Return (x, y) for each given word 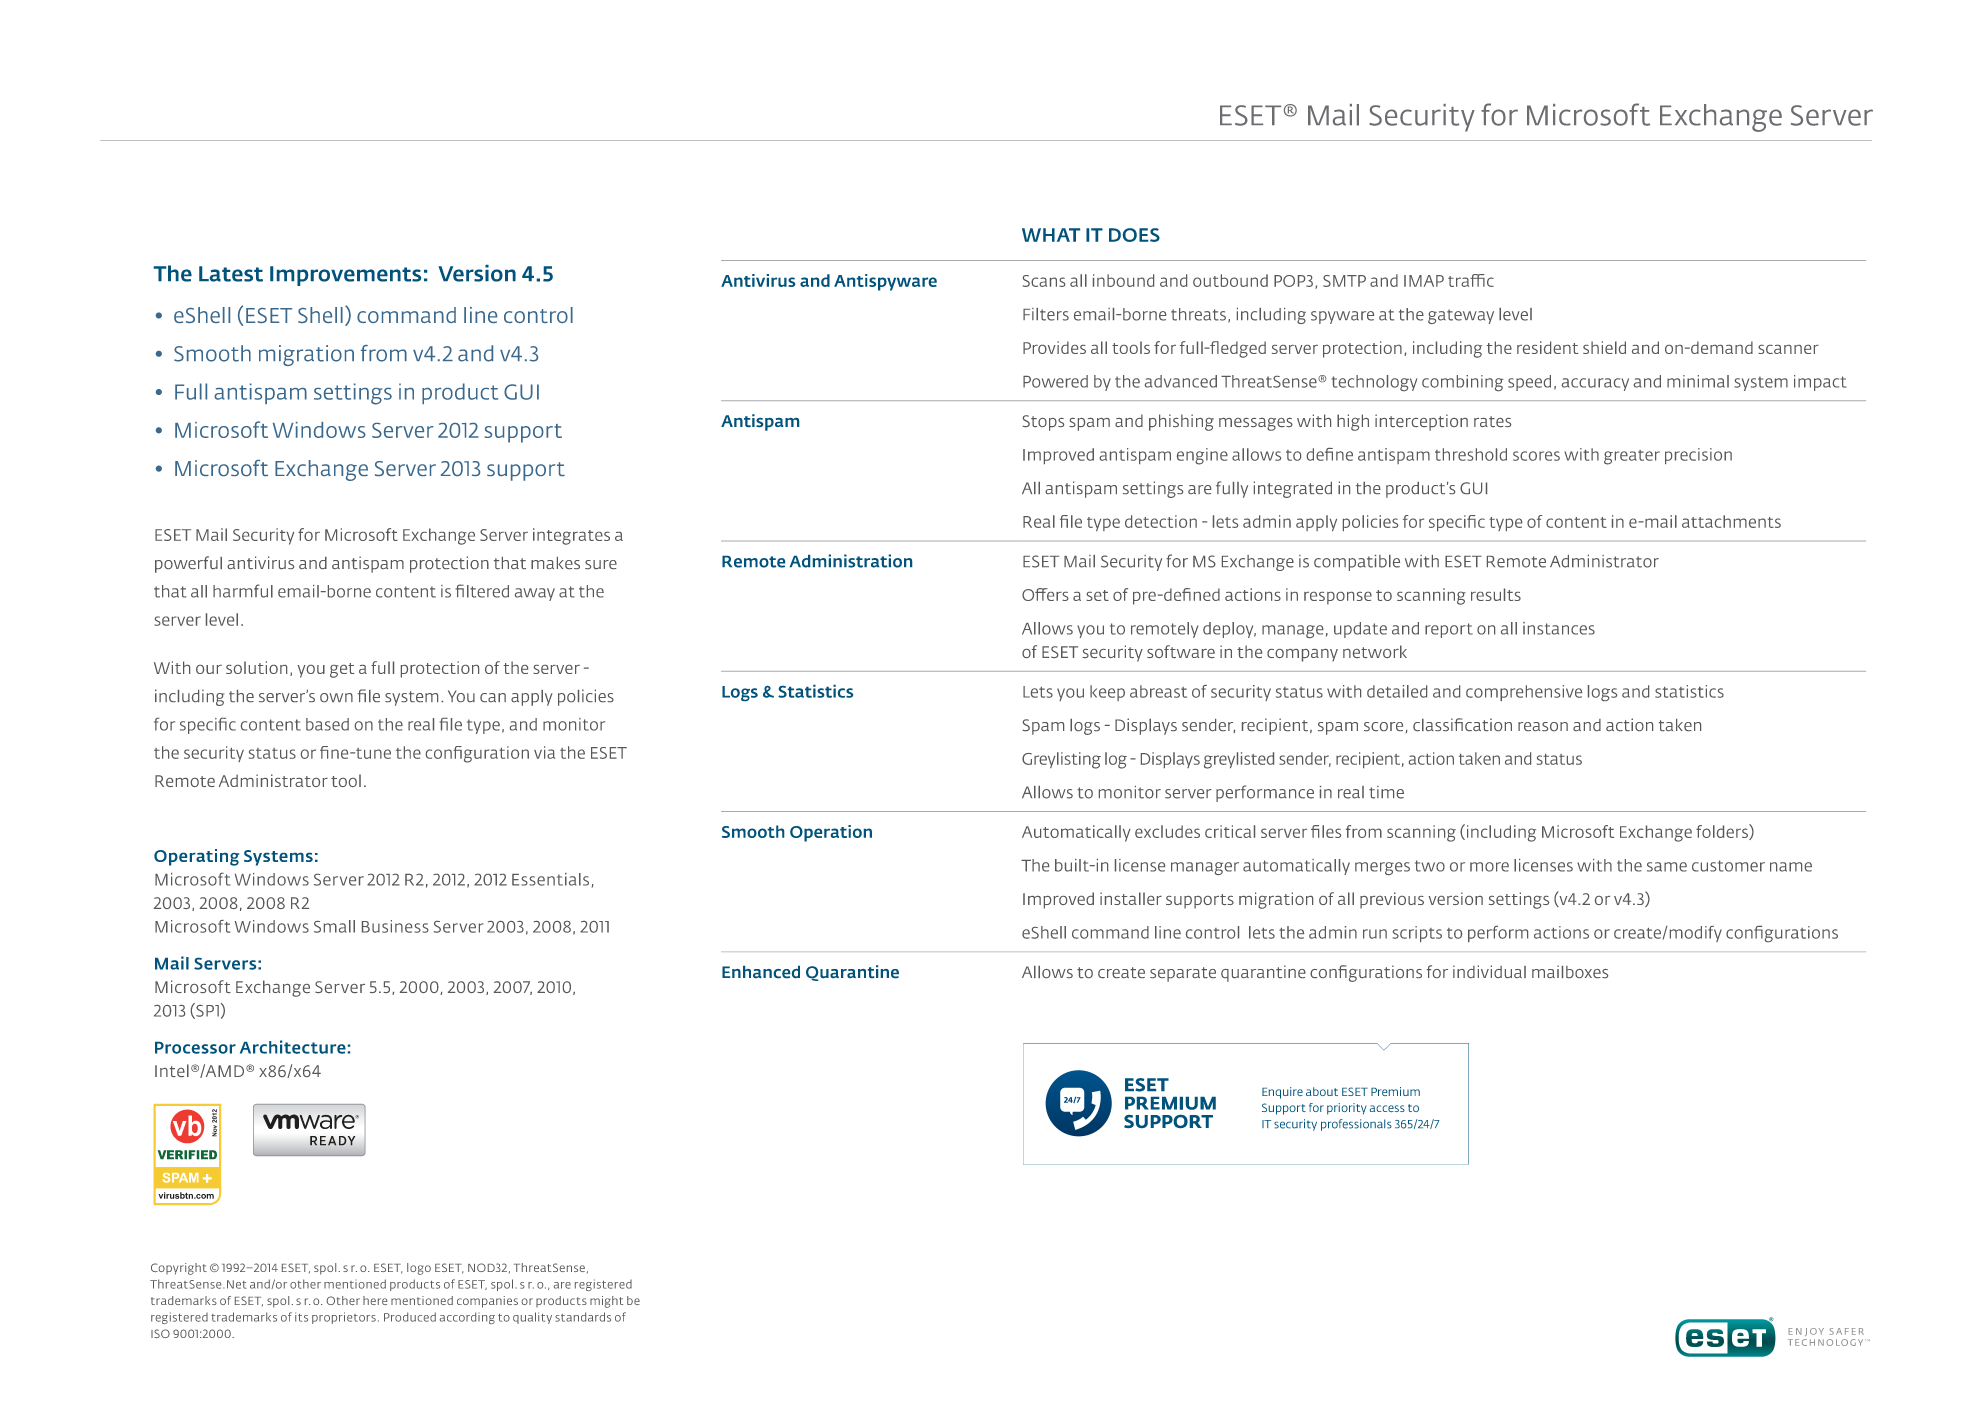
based (327, 724)
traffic (1471, 280)
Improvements (345, 276)
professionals (1356, 1125)
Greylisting (1061, 760)
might (606, 1302)
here (375, 1300)
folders (1723, 832)
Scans (1044, 281)
